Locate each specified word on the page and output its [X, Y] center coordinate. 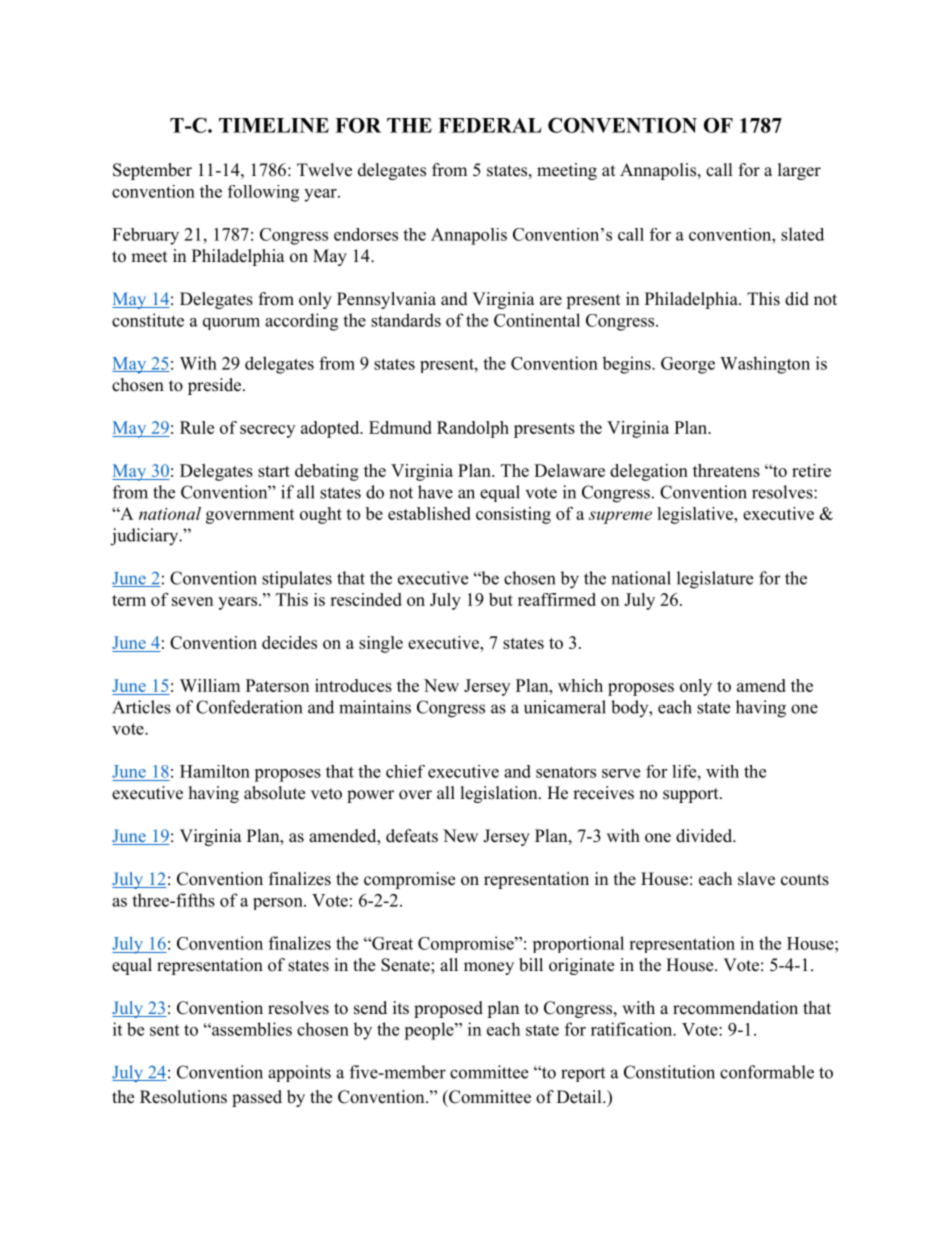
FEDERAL [489, 125]
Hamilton [215, 771]
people [430, 1031]
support [692, 795]
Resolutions [183, 1097]
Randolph [473, 429]
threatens [726, 470]
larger [799, 171]
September [152, 171]
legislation [500, 794]
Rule [197, 427]
